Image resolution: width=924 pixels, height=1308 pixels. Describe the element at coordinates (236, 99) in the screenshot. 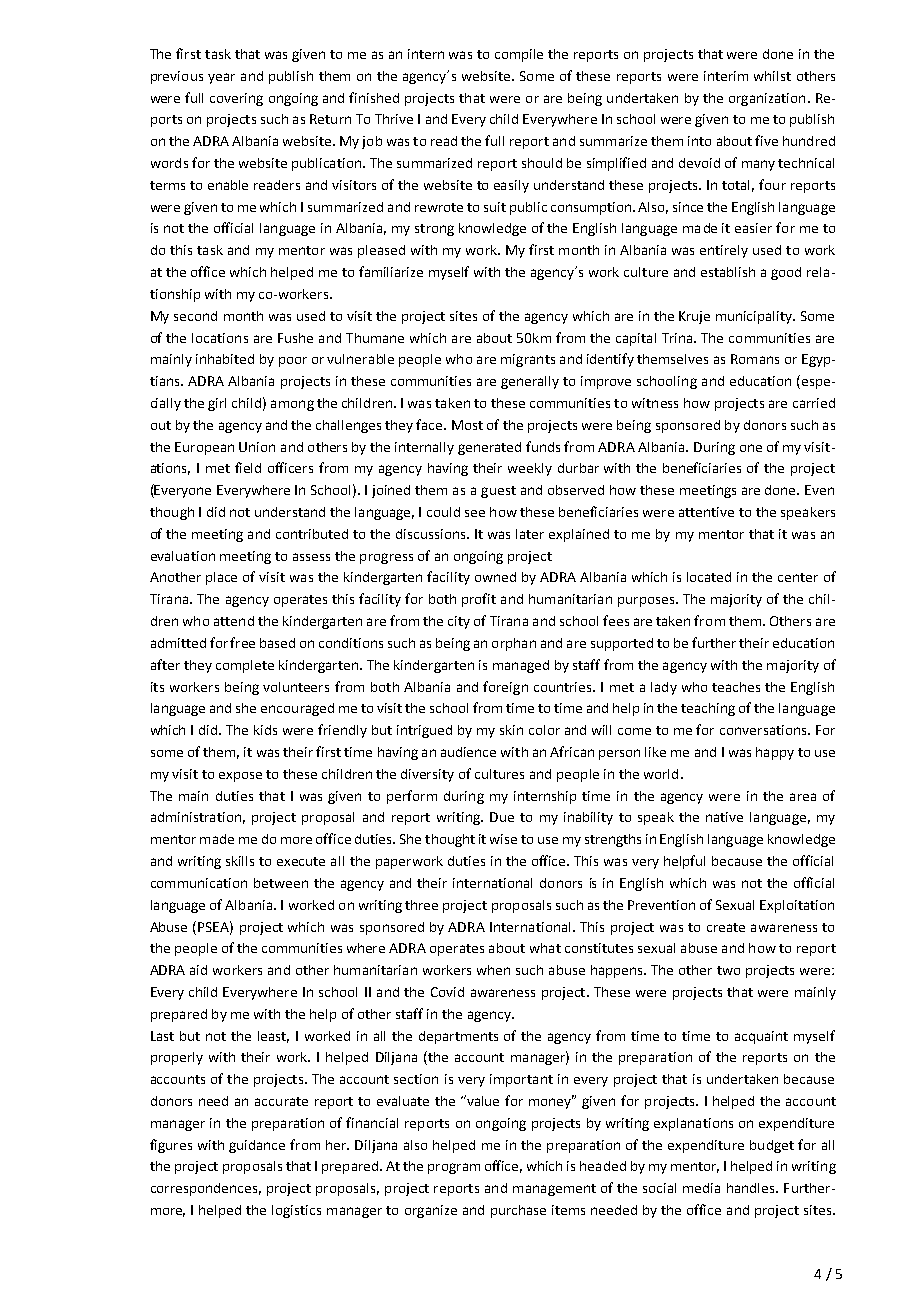

I see `covering` at that location.
